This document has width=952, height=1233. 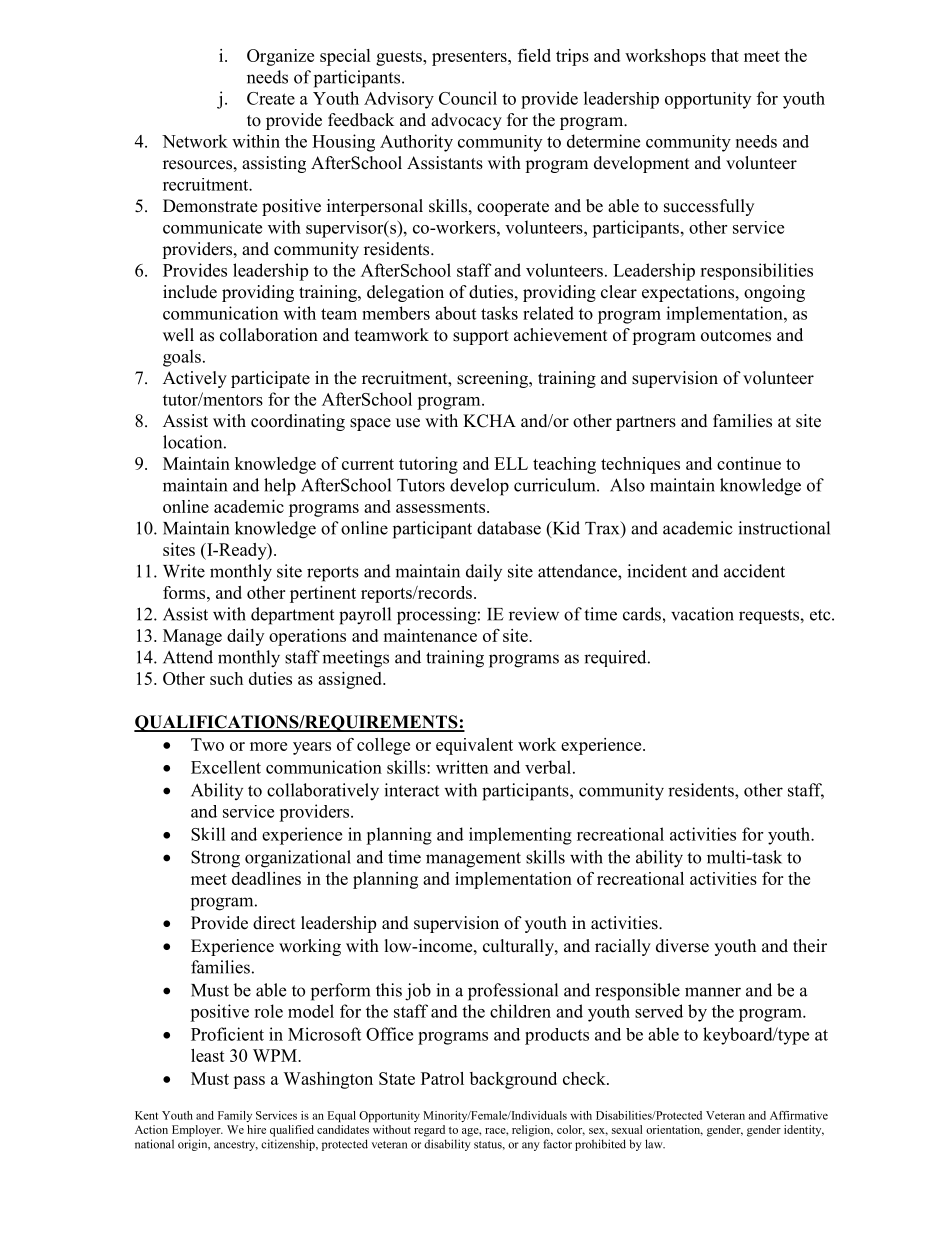 I want to click on Council, so click(x=468, y=98).
